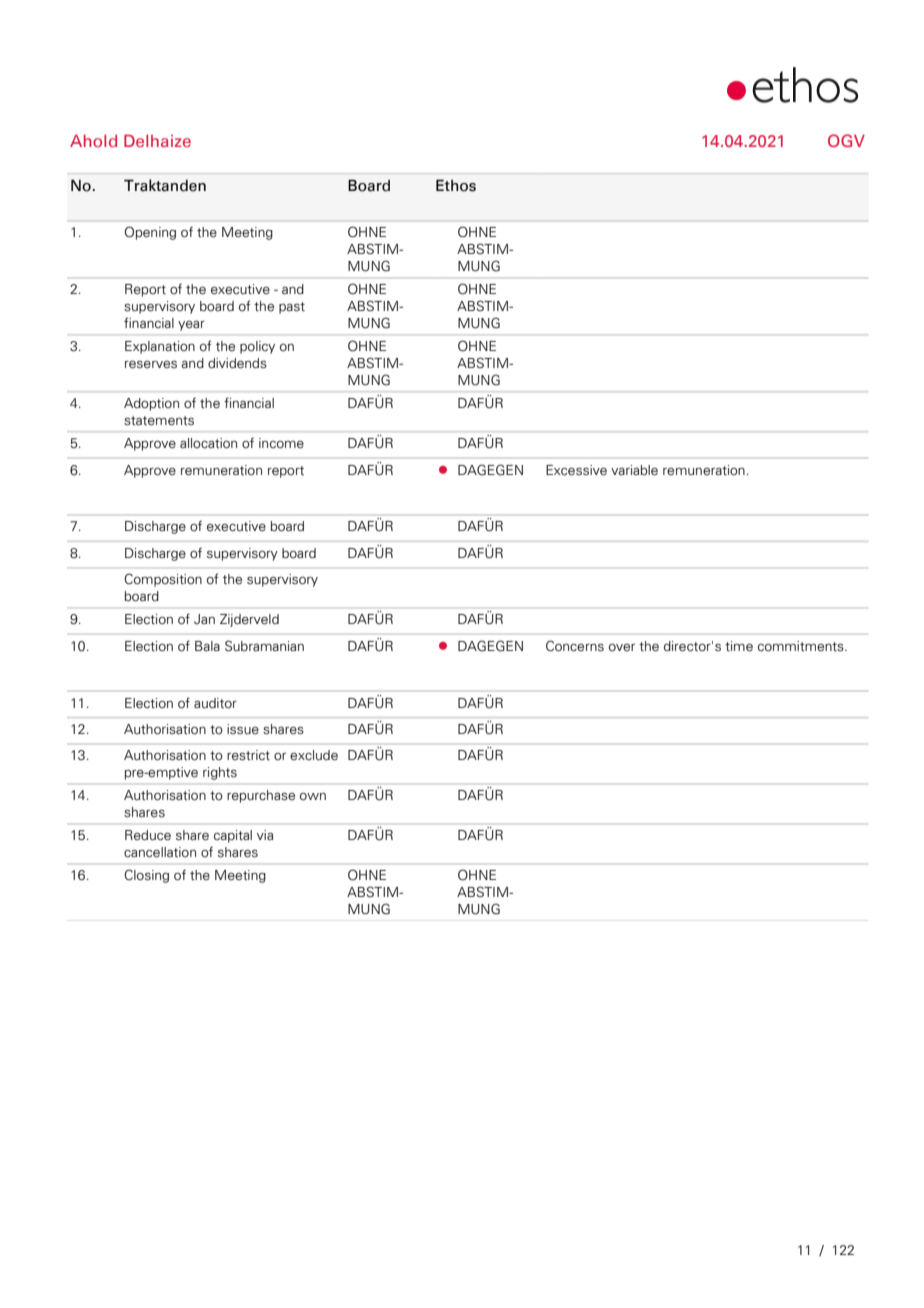 This screenshot has width=924, height=1308. I want to click on Excessive, so click(576, 470).
